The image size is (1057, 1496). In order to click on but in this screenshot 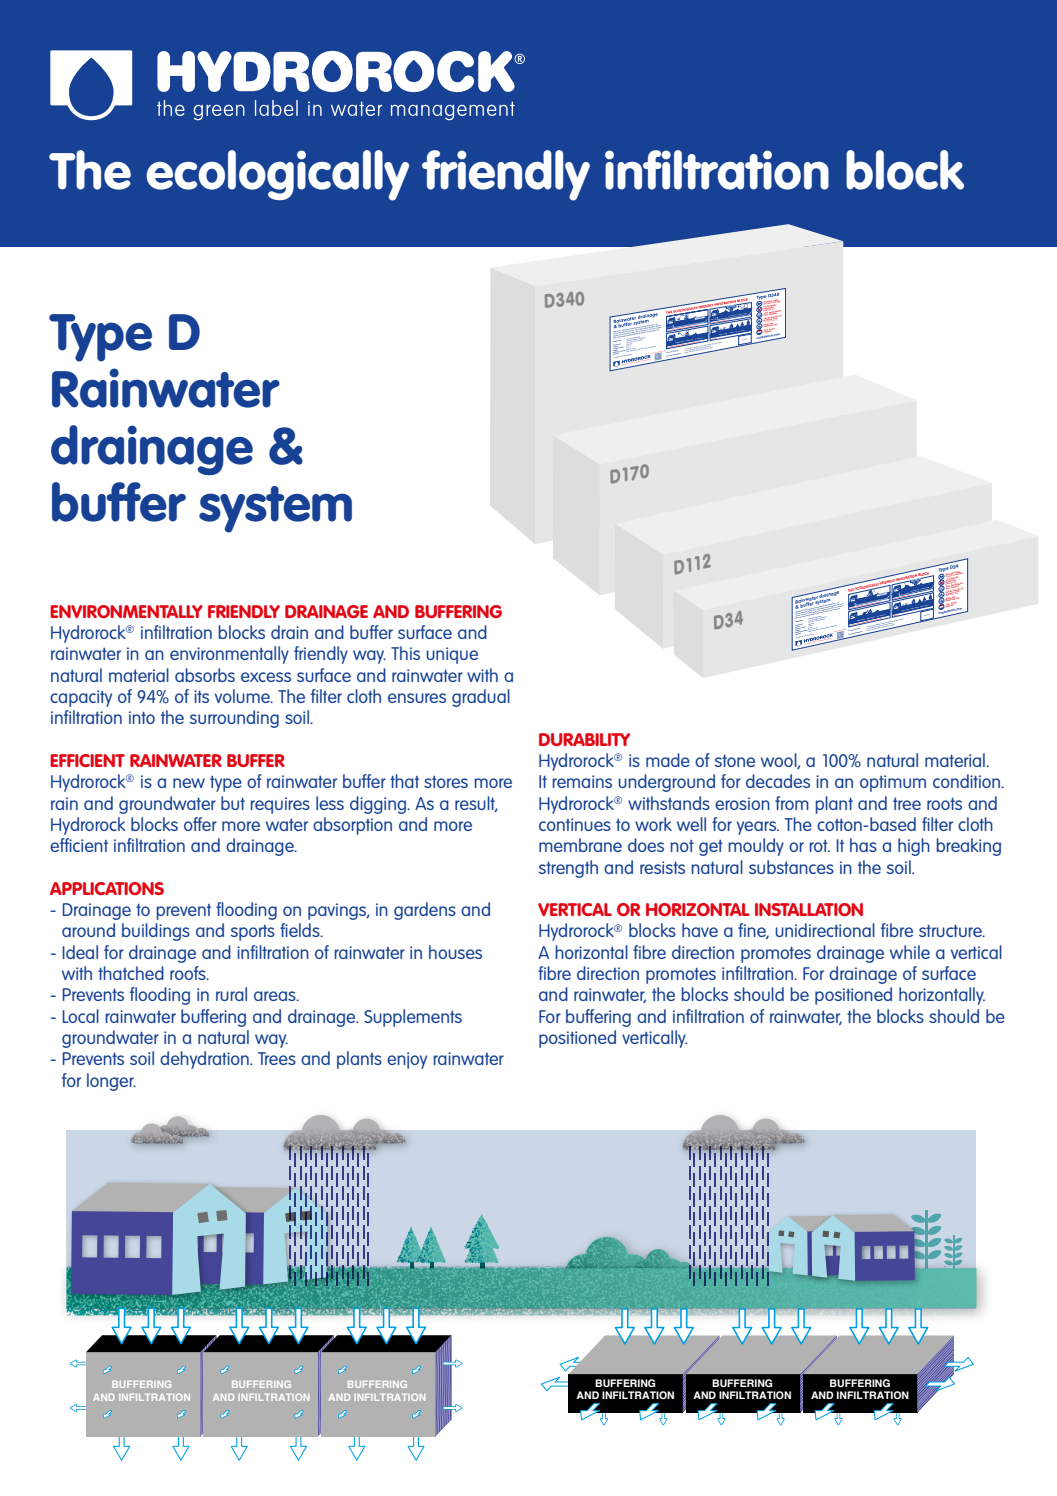, I will do `click(233, 803)`.
